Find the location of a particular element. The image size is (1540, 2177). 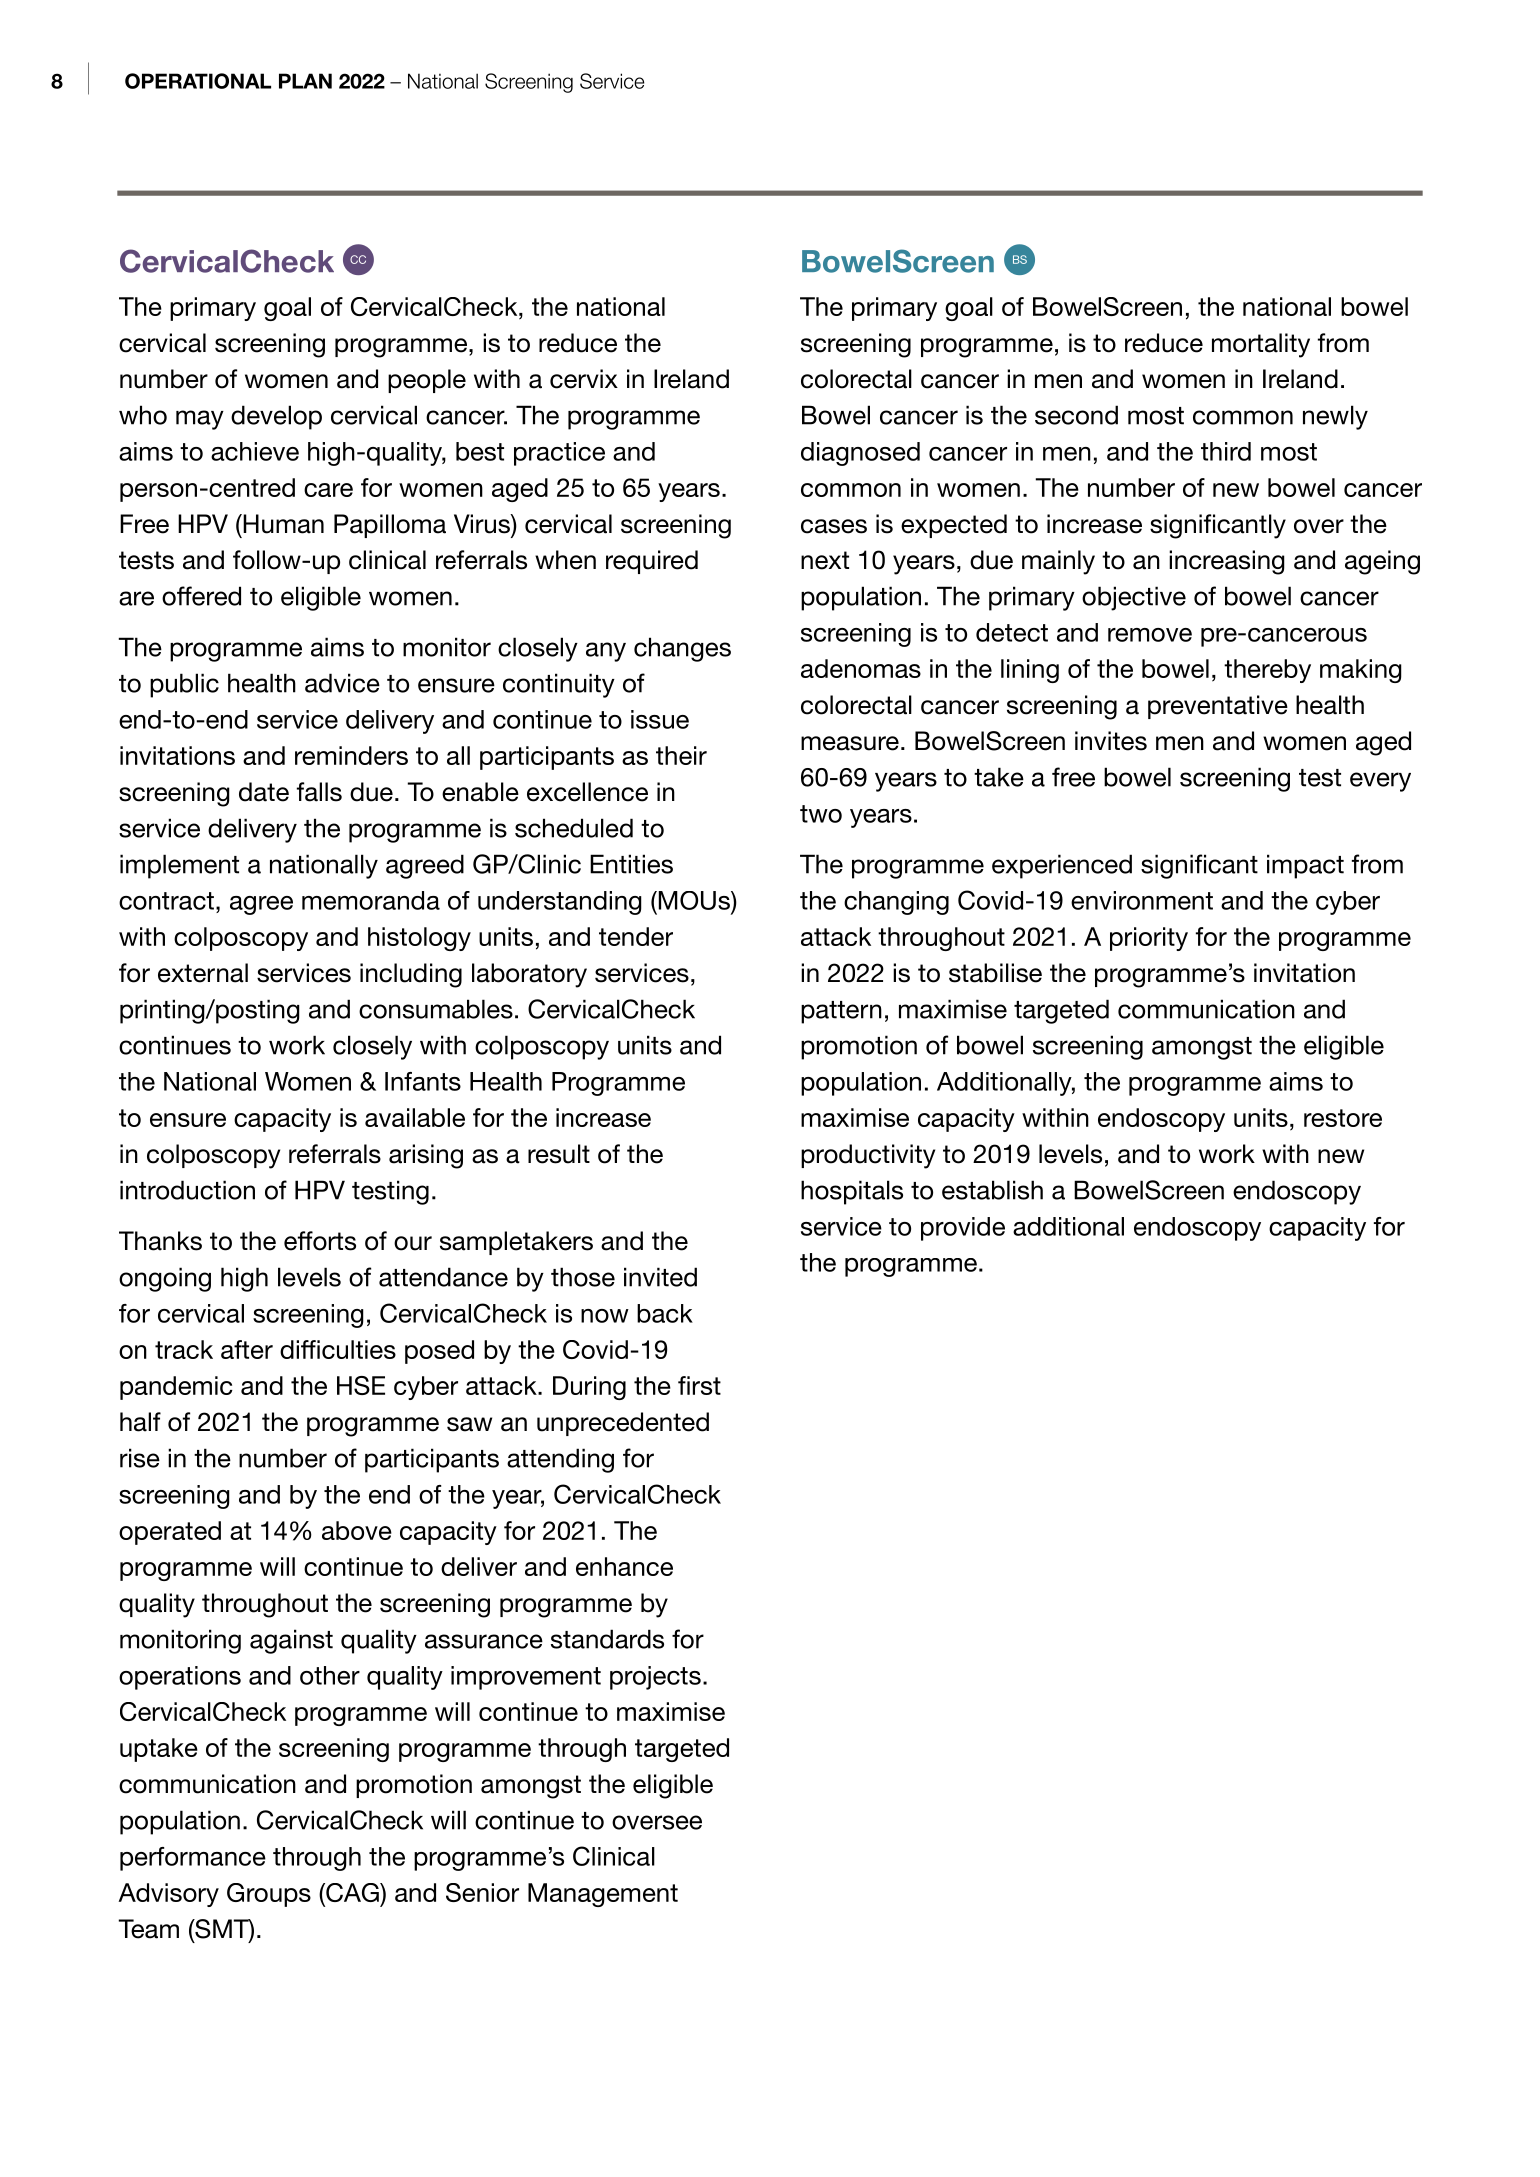

PLAN is located at coordinates (305, 81).
